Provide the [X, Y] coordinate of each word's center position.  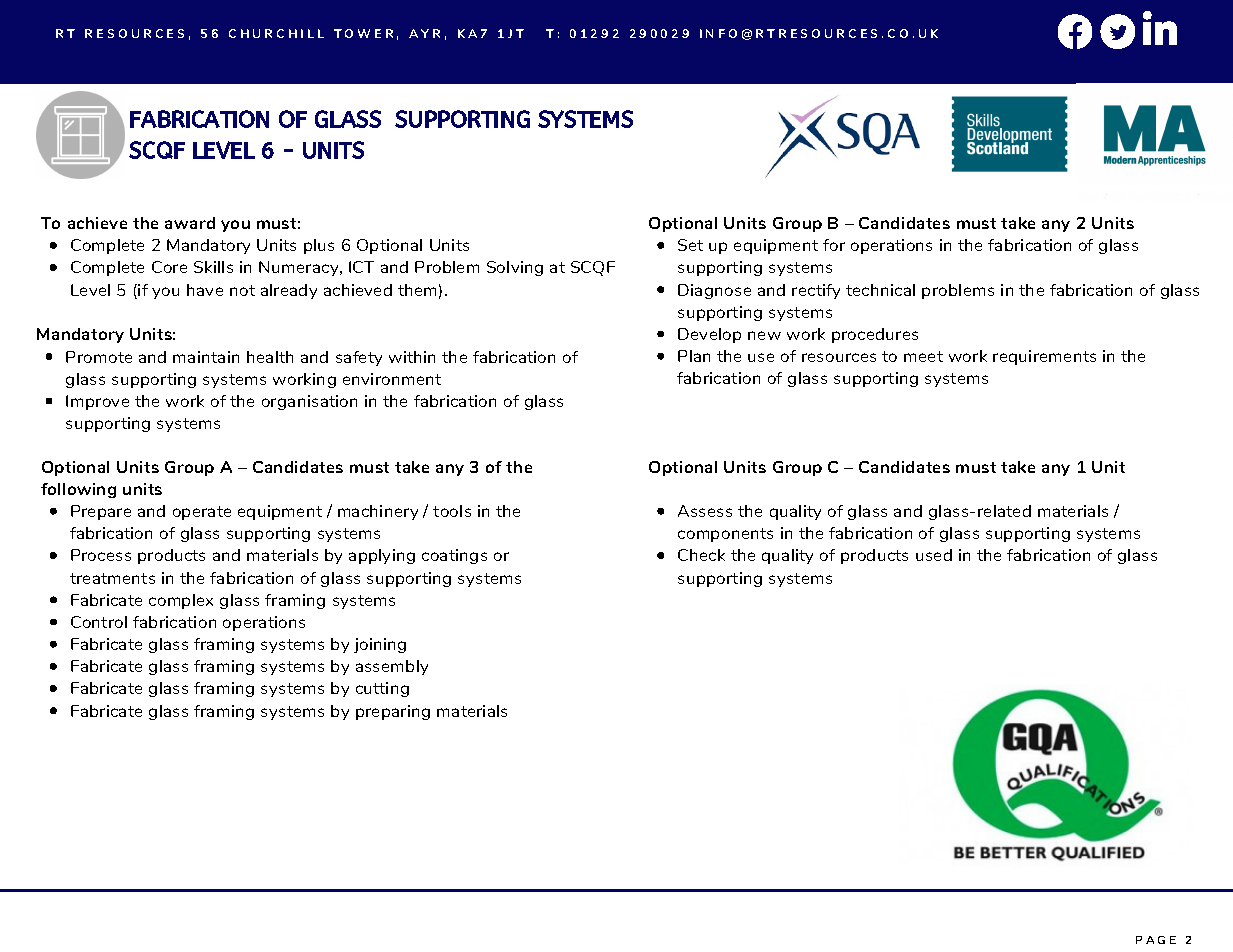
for [834, 245]
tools [452, 511]
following [78, 490]
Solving [515, 268]
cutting [382, 689]
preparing [393, 712]
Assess [705, 511]
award [190, 223]
